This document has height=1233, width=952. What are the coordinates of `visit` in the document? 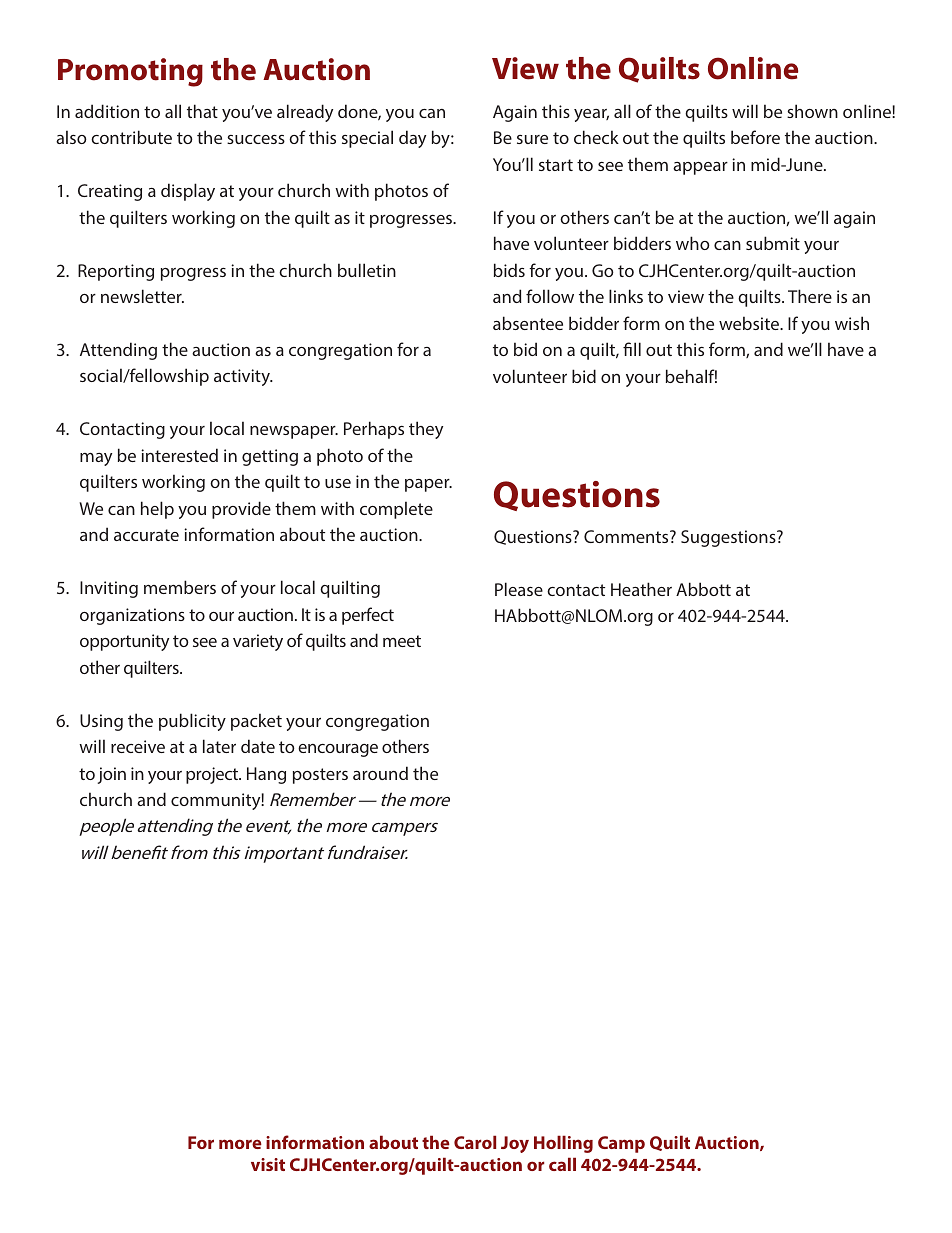 It's located at (268, 1164).
